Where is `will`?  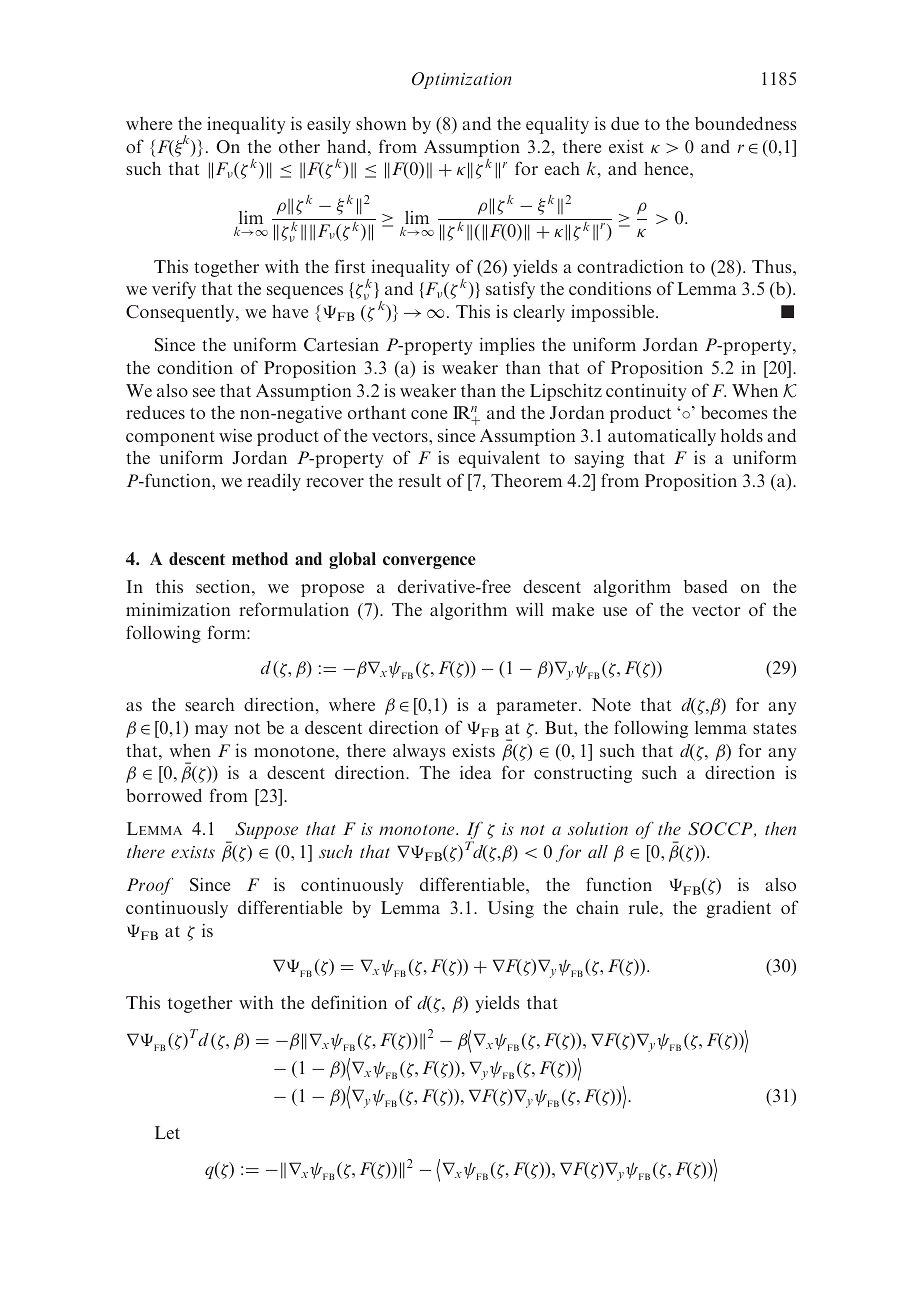
will is located at coordinates (529, 609).
